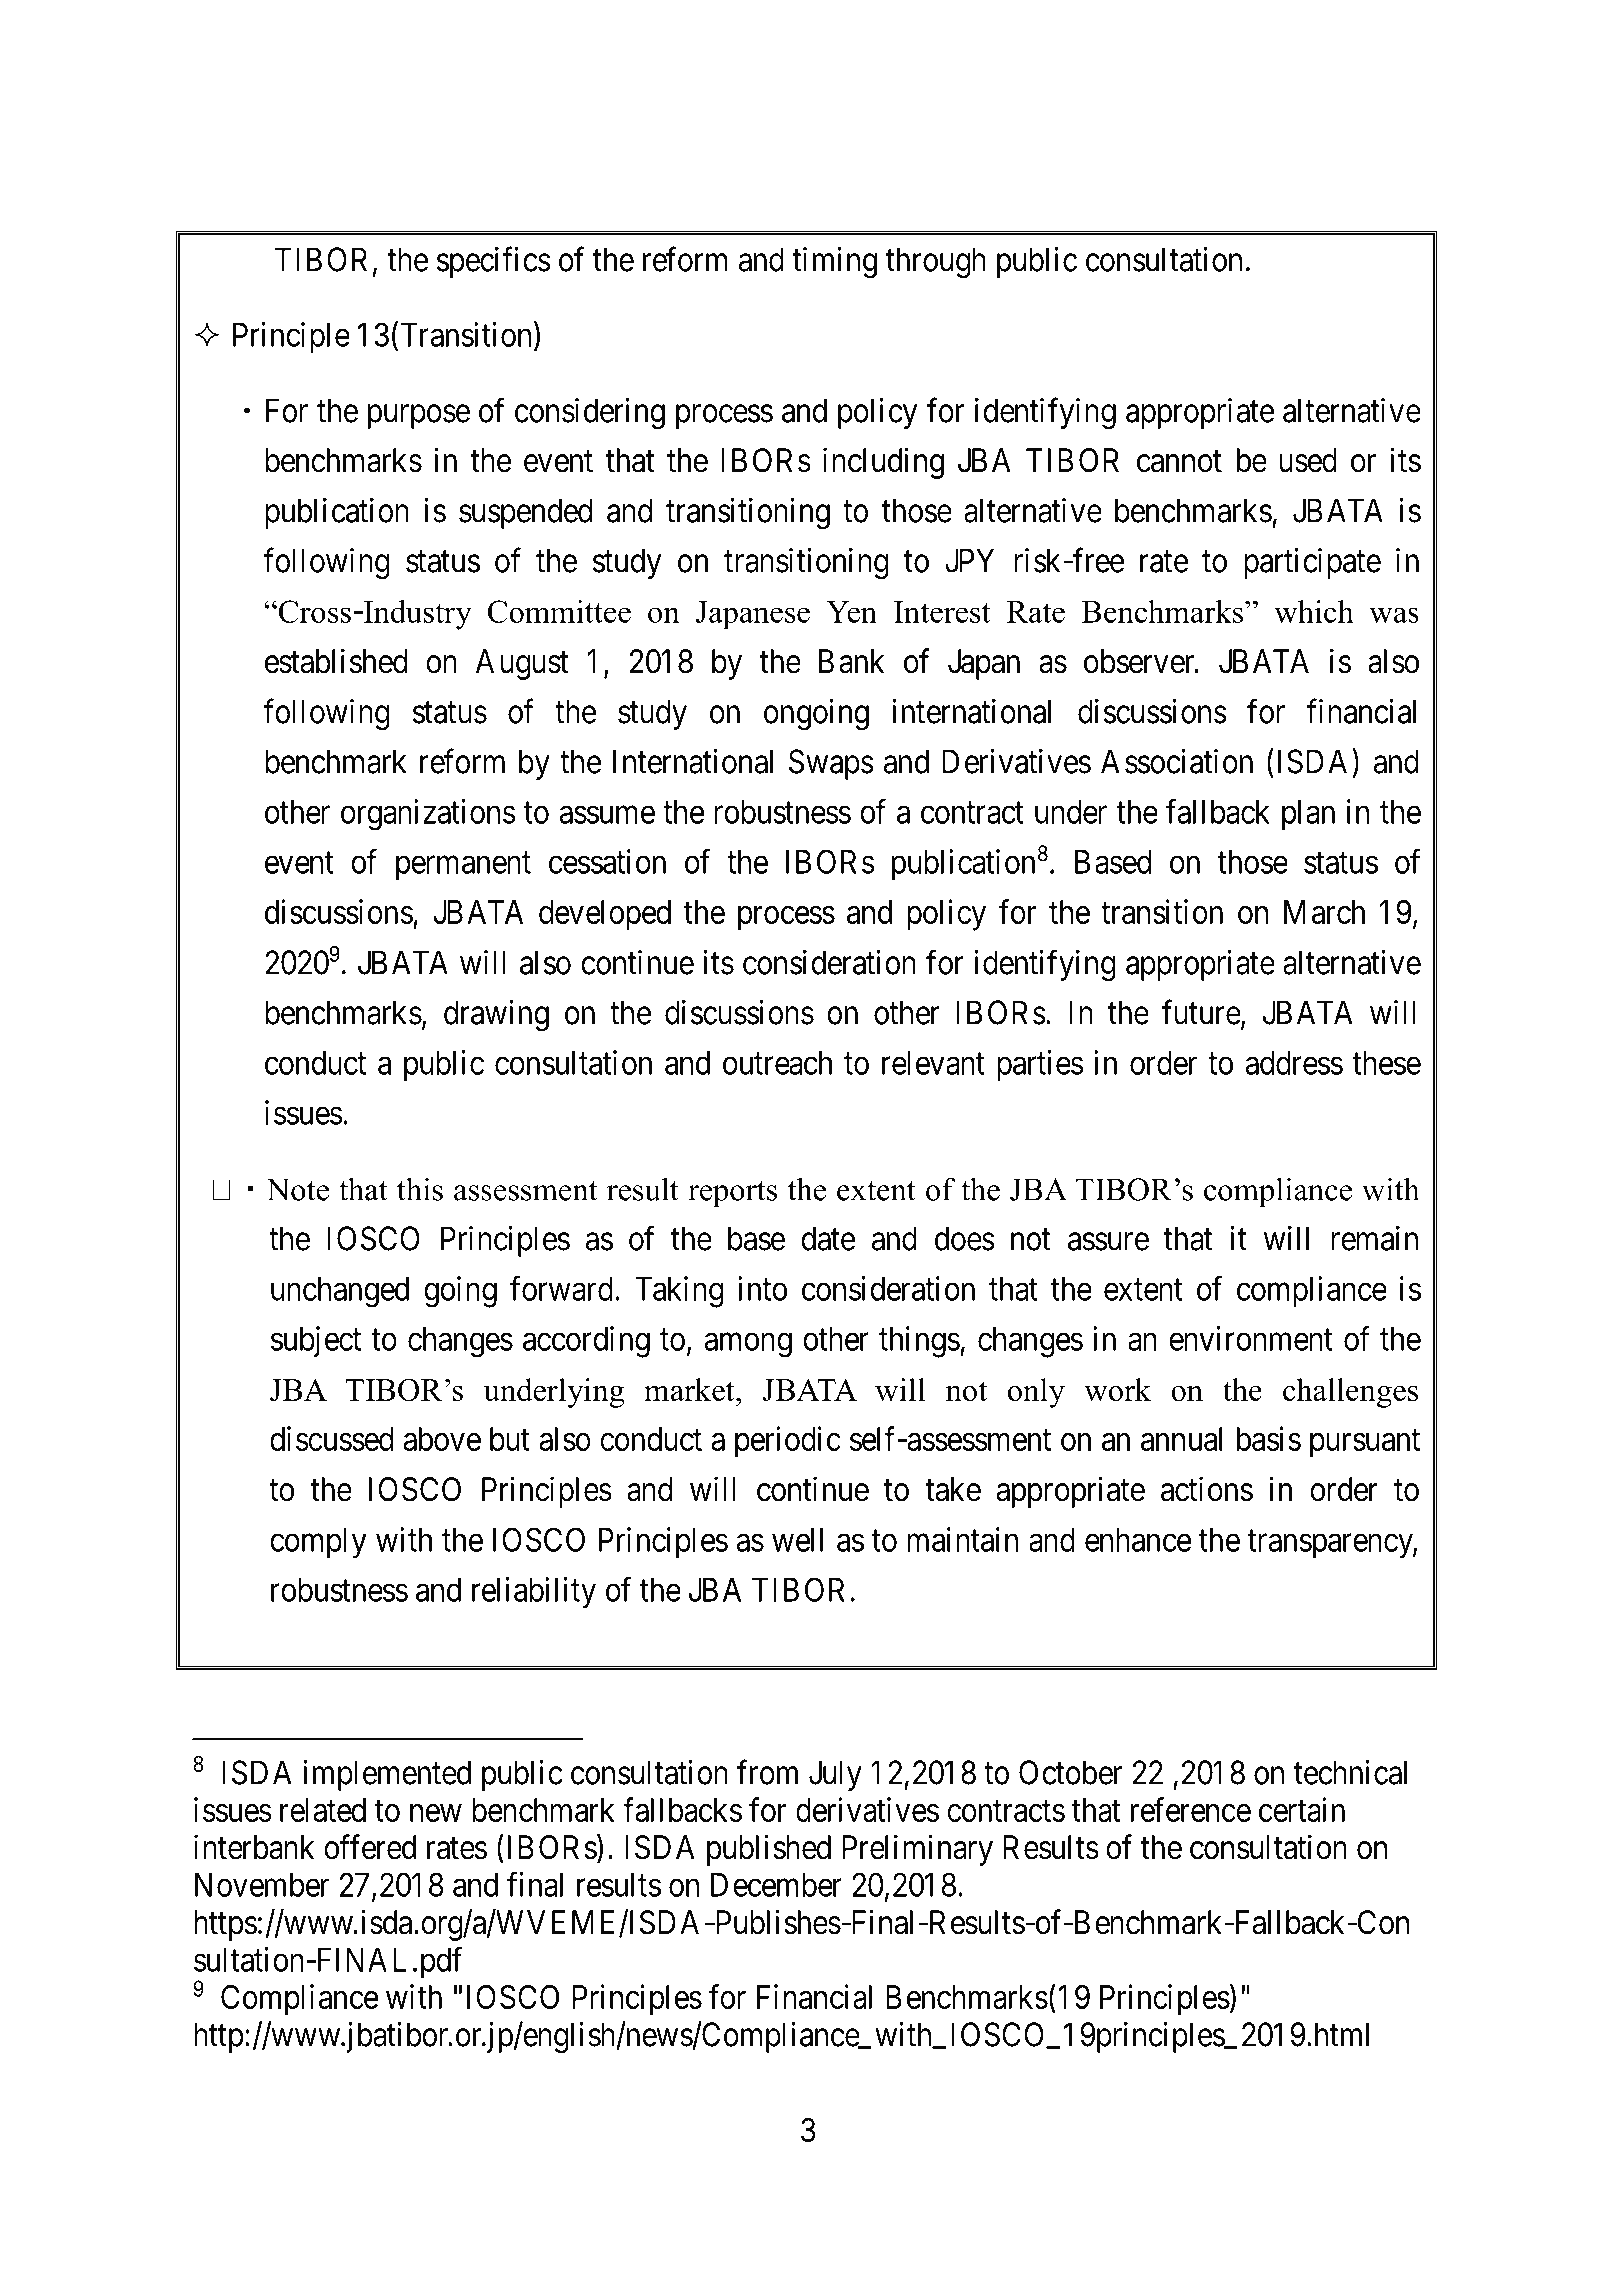 This image has height=2284, width=1615. I want to click on assume, so click(607, 815).
